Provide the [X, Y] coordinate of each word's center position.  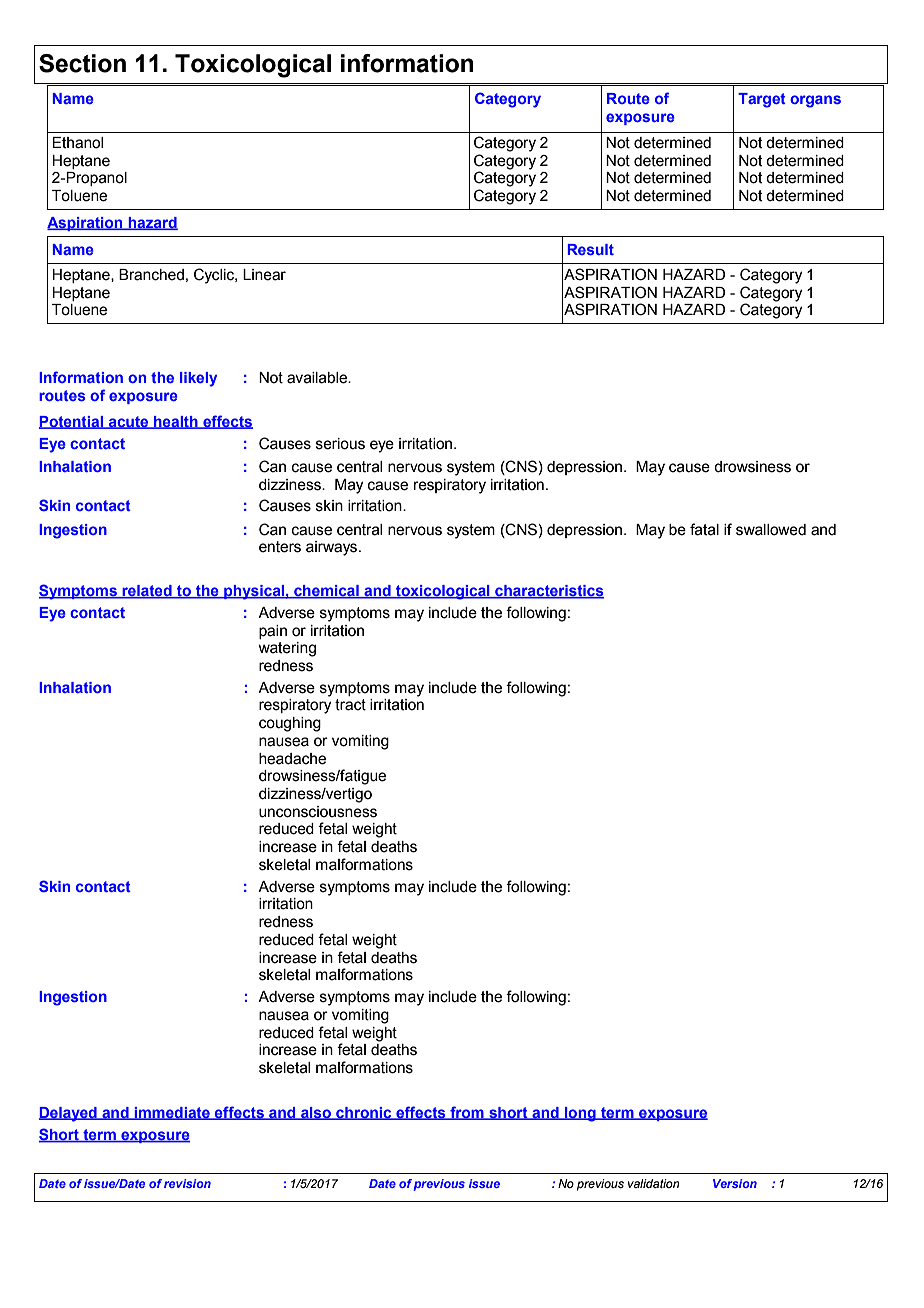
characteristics [548, 592]
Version [735, 1183]
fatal [704, 529]
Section [82, 63]
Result [590, 249]
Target [762, 100]
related [147, 592]
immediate [172, 1113]
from [467, 1113]
